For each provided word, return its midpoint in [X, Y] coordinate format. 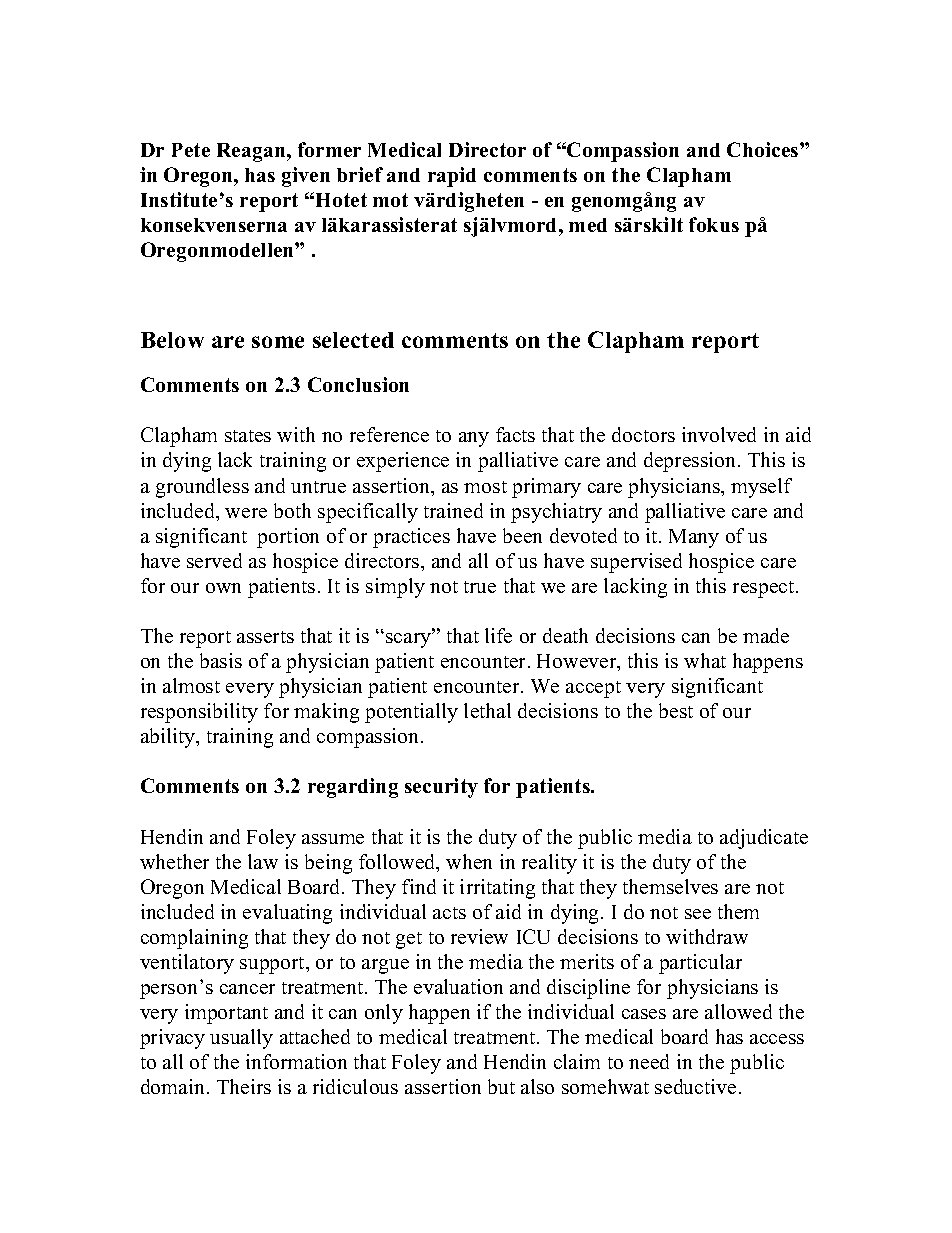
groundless [202, 488]
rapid [452, 177]
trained [453, 510]
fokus [714, 224]
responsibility [199, 713]
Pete [191, 150]
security [441, 788]
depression [691, 462]
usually [241, 1039]
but [501, 1086]
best [676, 710]
